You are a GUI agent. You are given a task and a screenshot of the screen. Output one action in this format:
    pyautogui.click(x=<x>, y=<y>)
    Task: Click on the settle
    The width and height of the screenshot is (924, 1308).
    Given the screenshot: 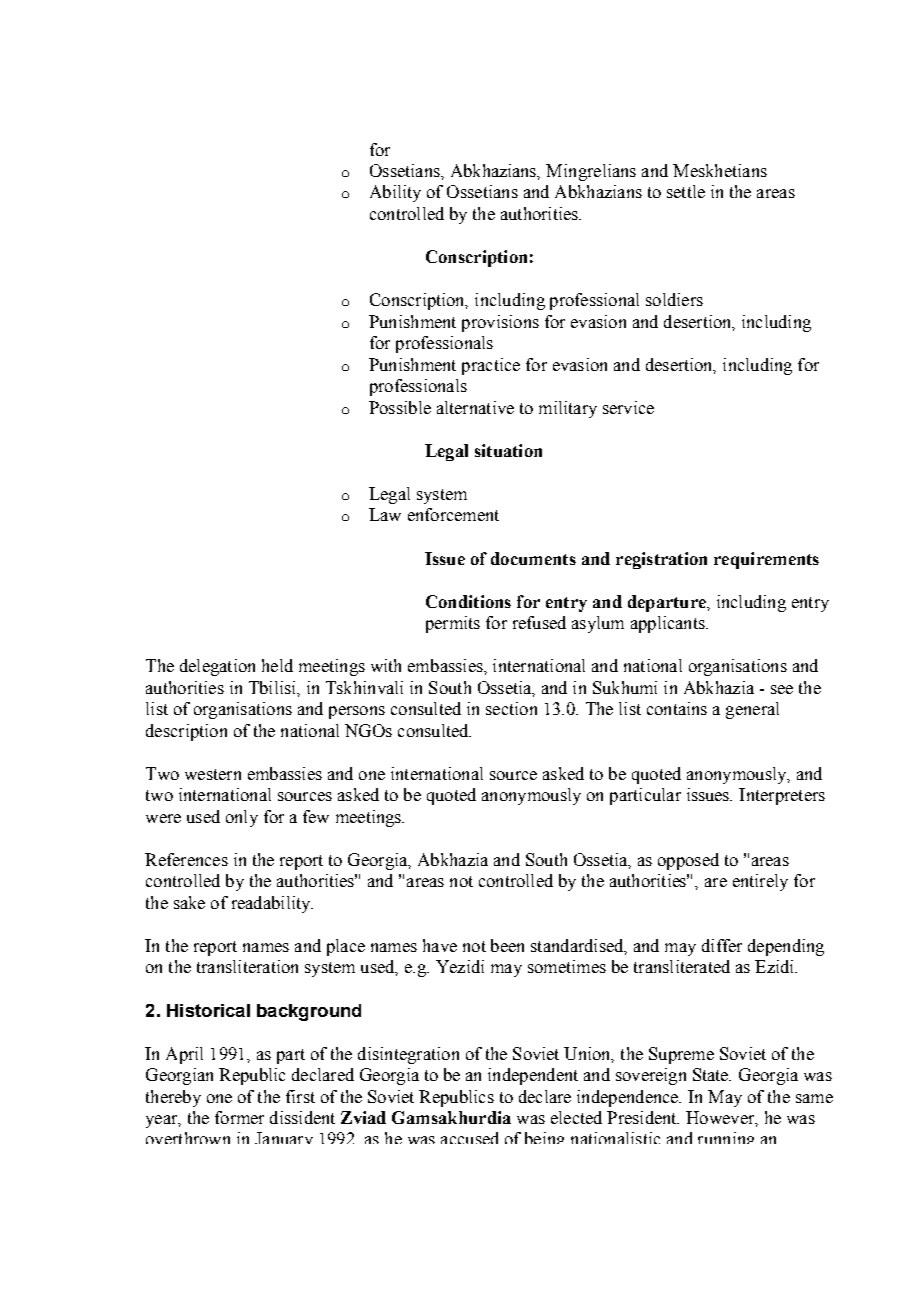 What is the action you would take?
    pyautogui.click(x=686, y=191)
